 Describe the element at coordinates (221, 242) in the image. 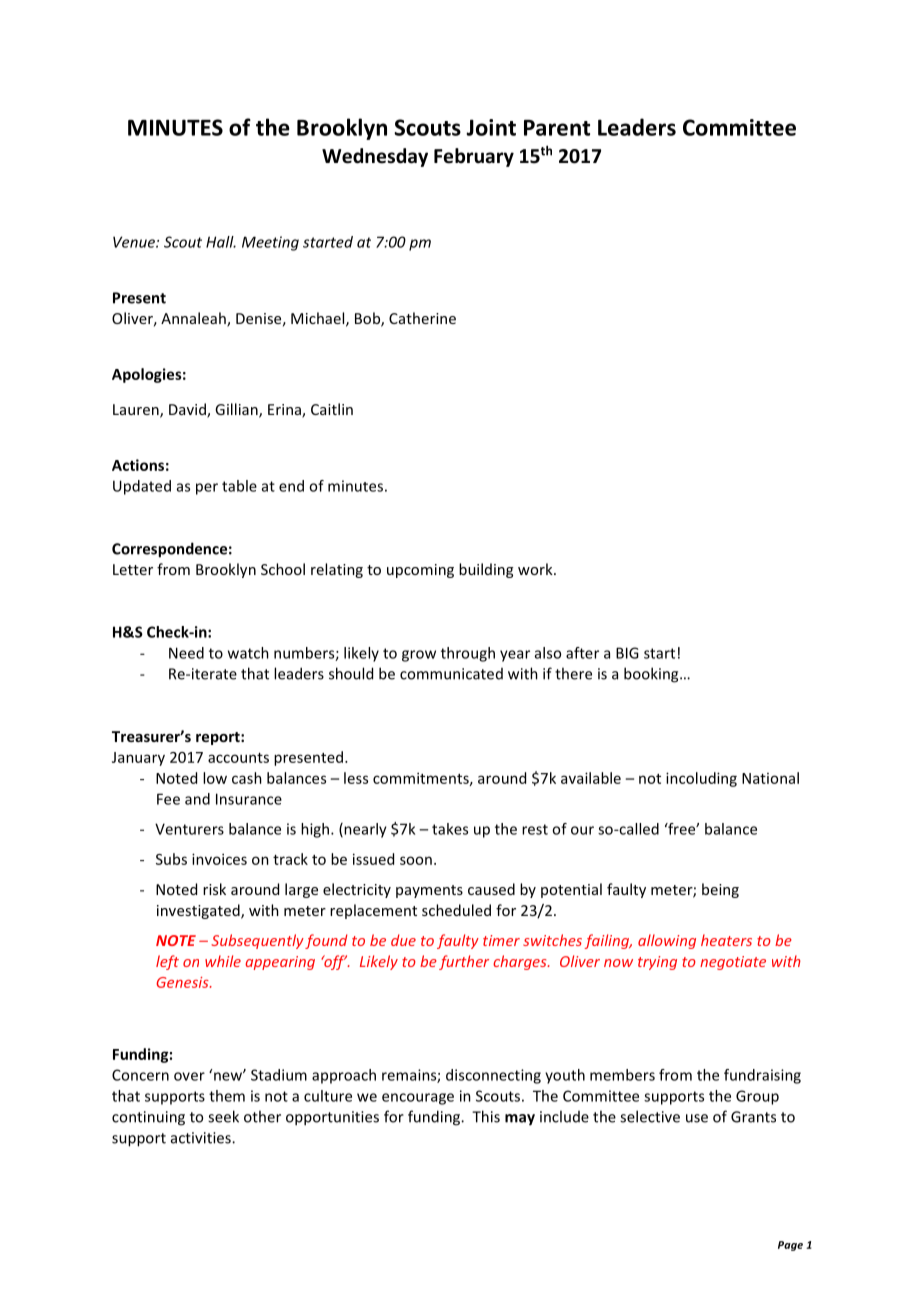

I see `Hall` at that location.
